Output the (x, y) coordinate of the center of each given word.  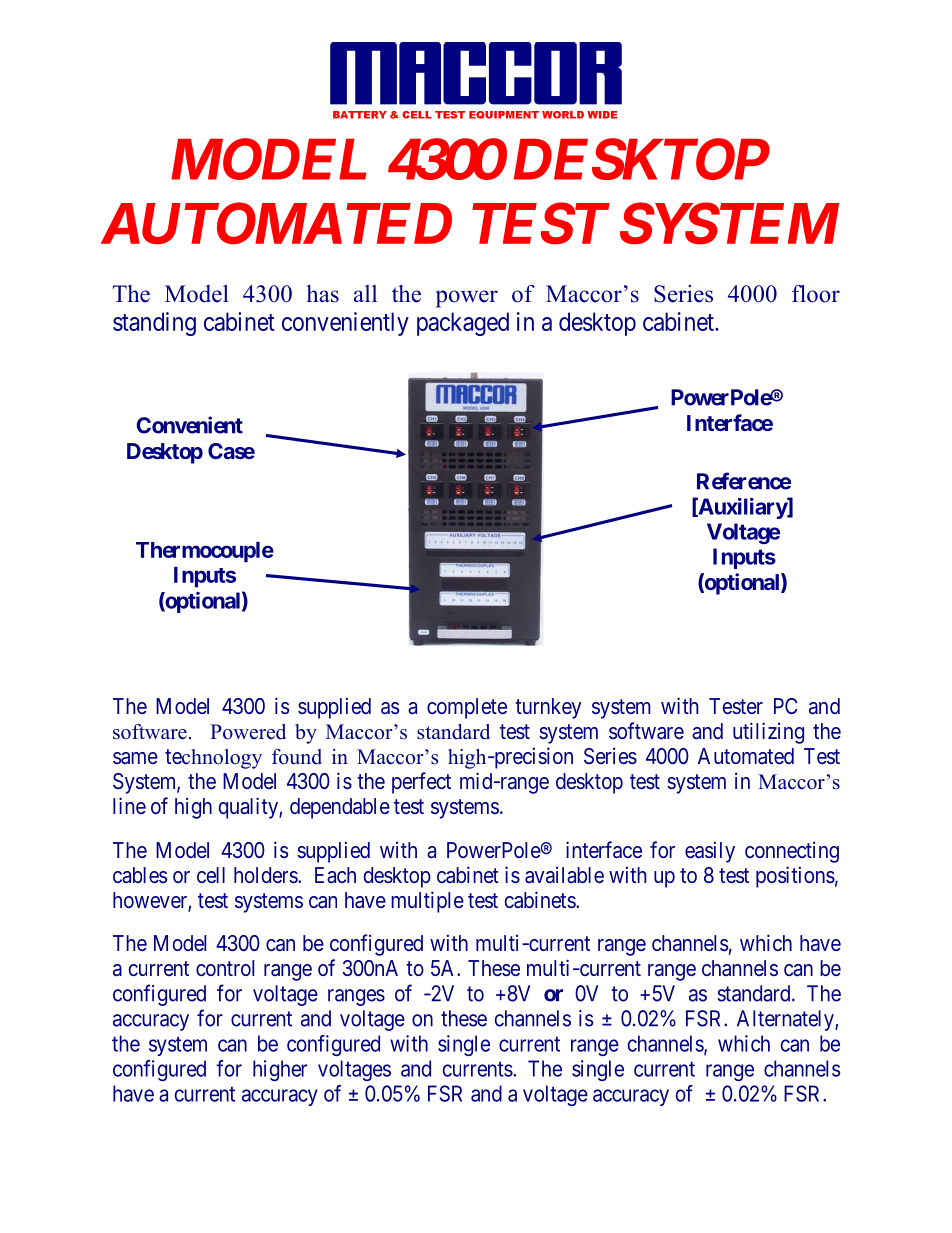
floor (816, 294)
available (564, 875)
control (225, 968)
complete (467, 708)
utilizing (768, 733)
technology (213, 759)
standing (154, 324)
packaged (463, 324)
